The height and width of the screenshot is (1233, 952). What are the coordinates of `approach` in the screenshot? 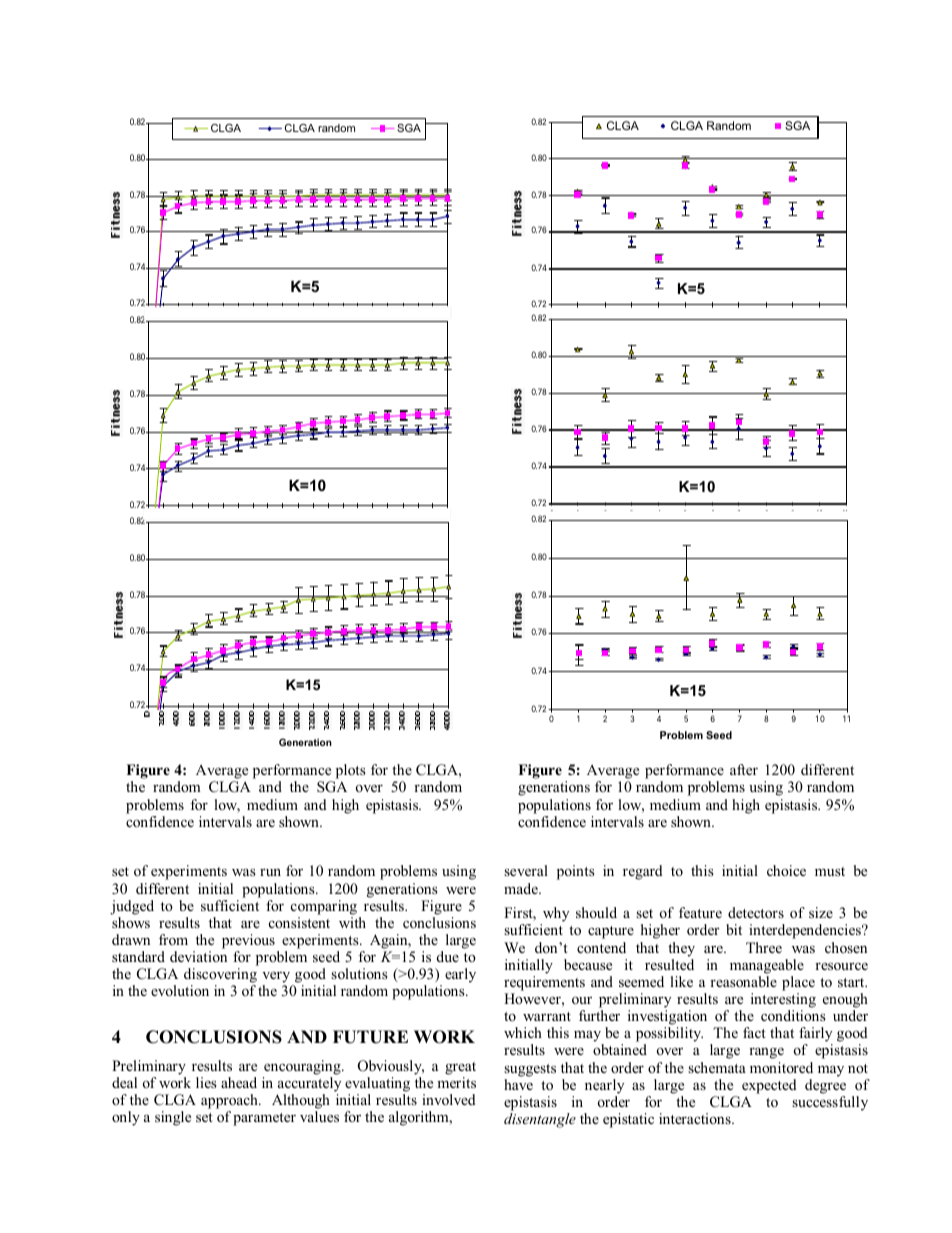 It's located at (230, 1101).
